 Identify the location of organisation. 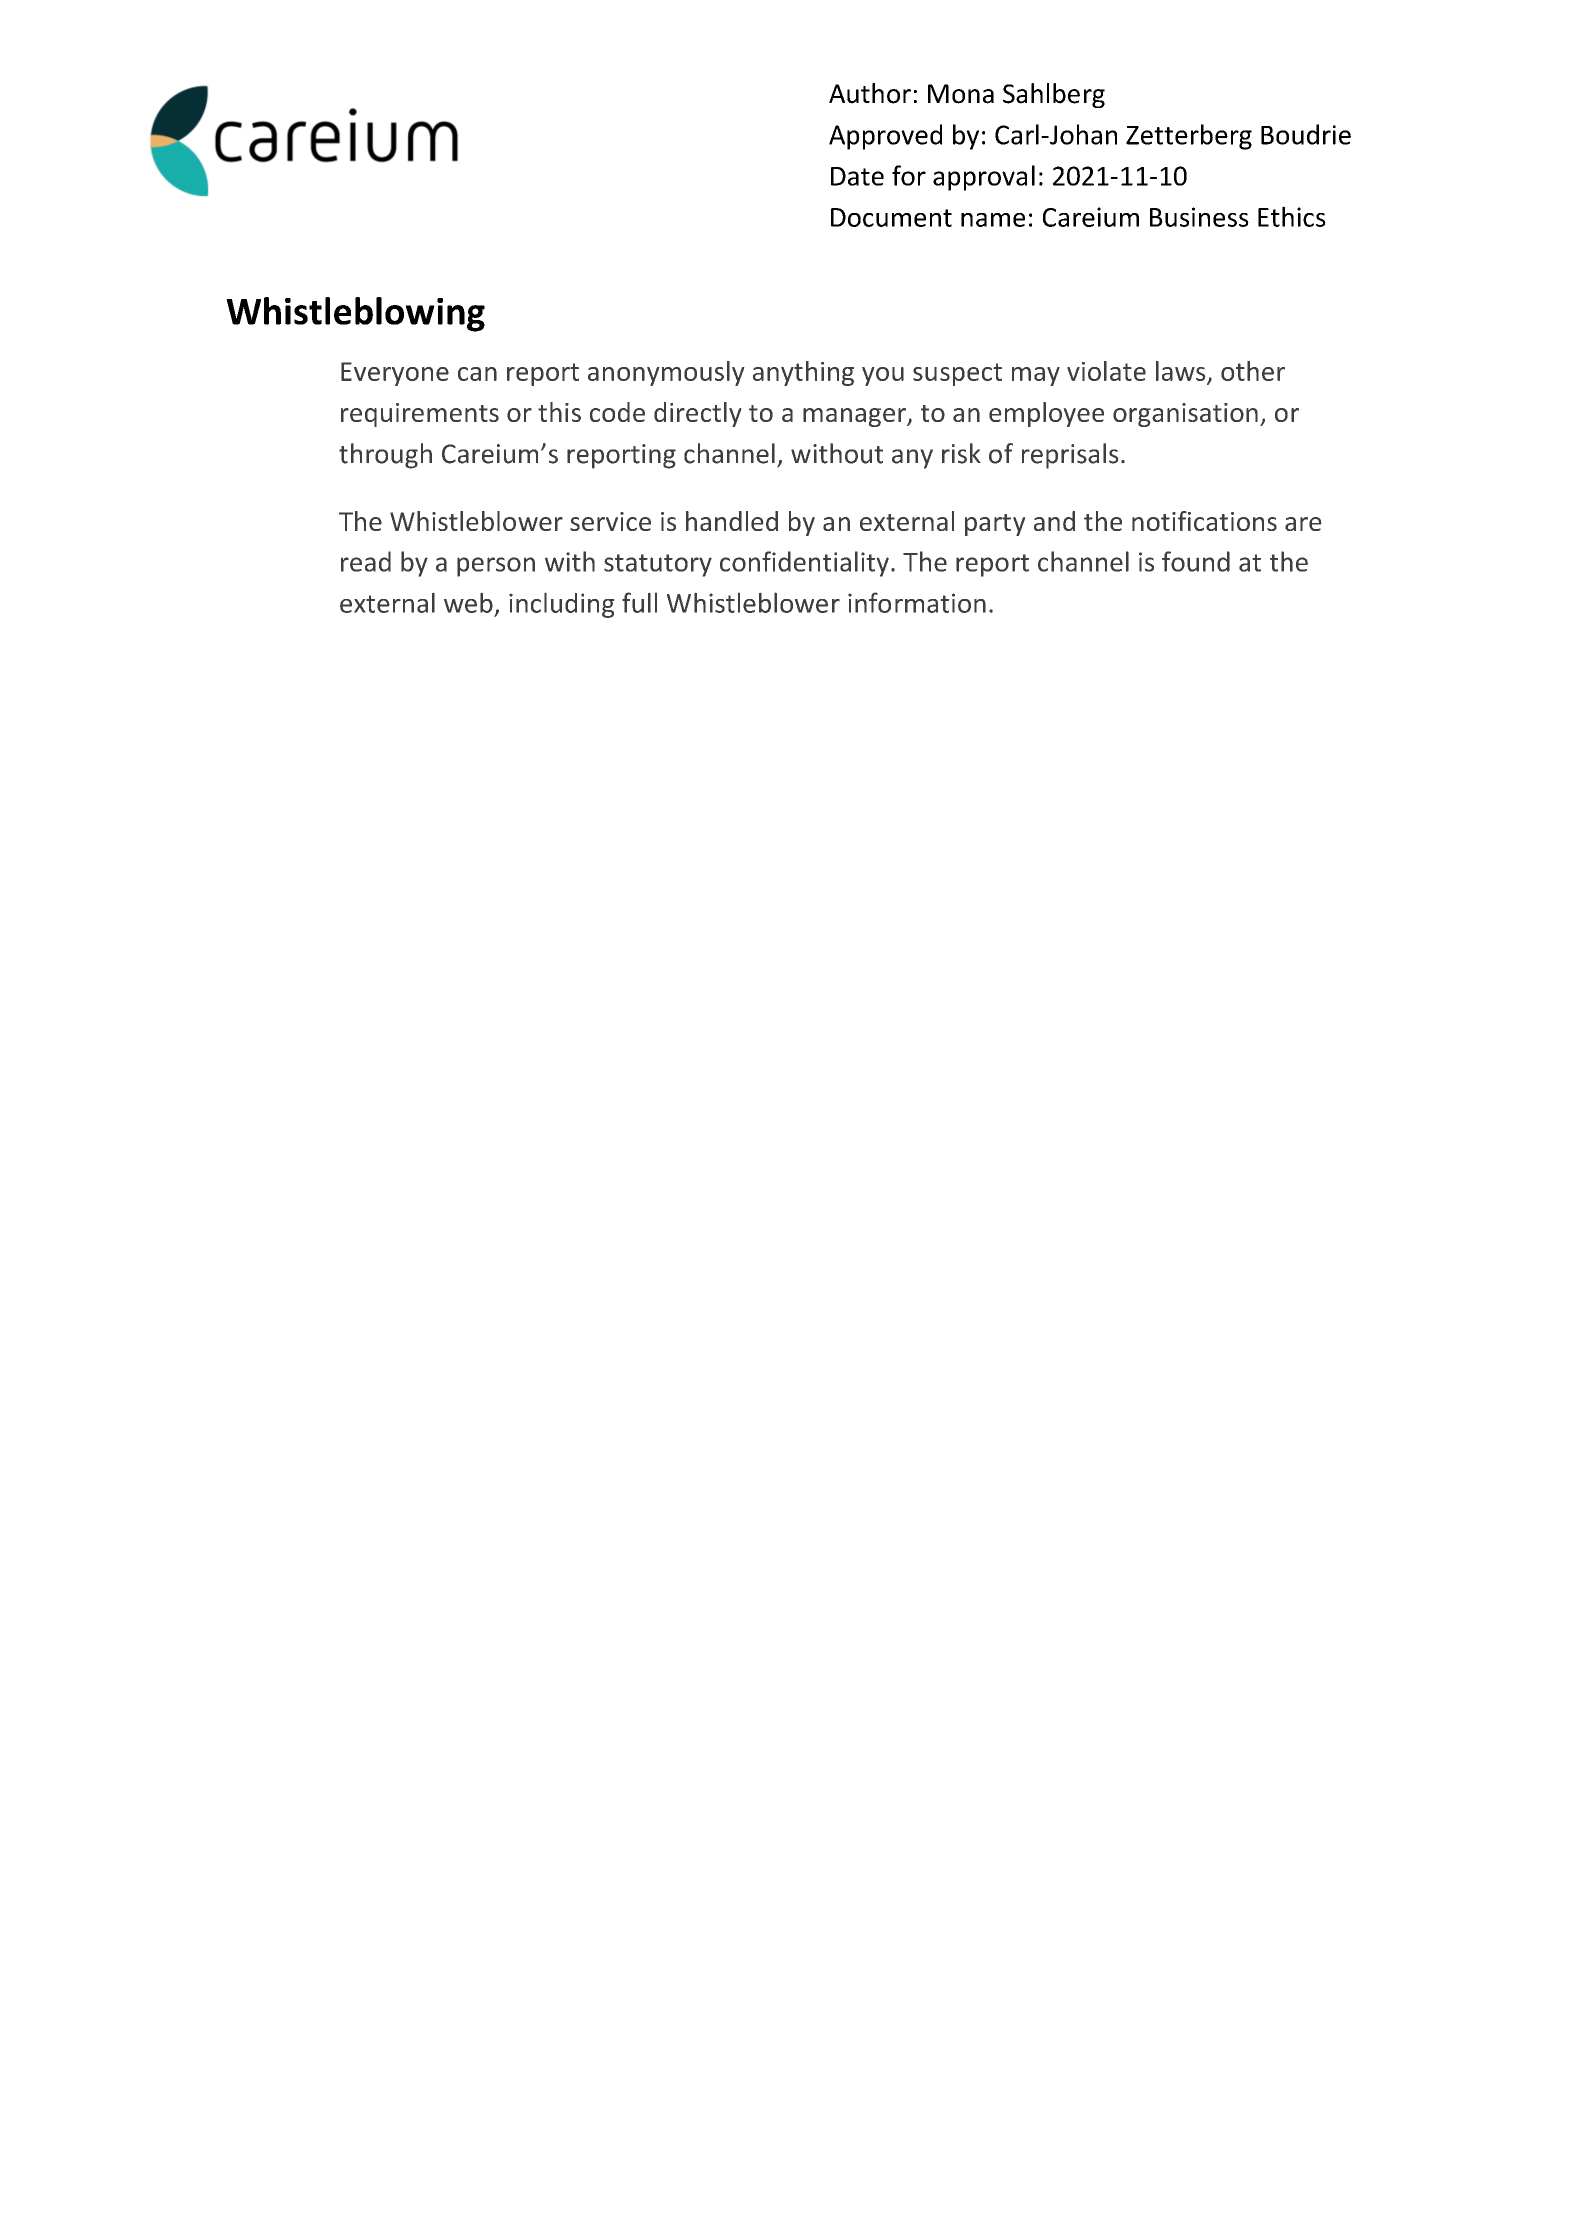
(1185, 415).
